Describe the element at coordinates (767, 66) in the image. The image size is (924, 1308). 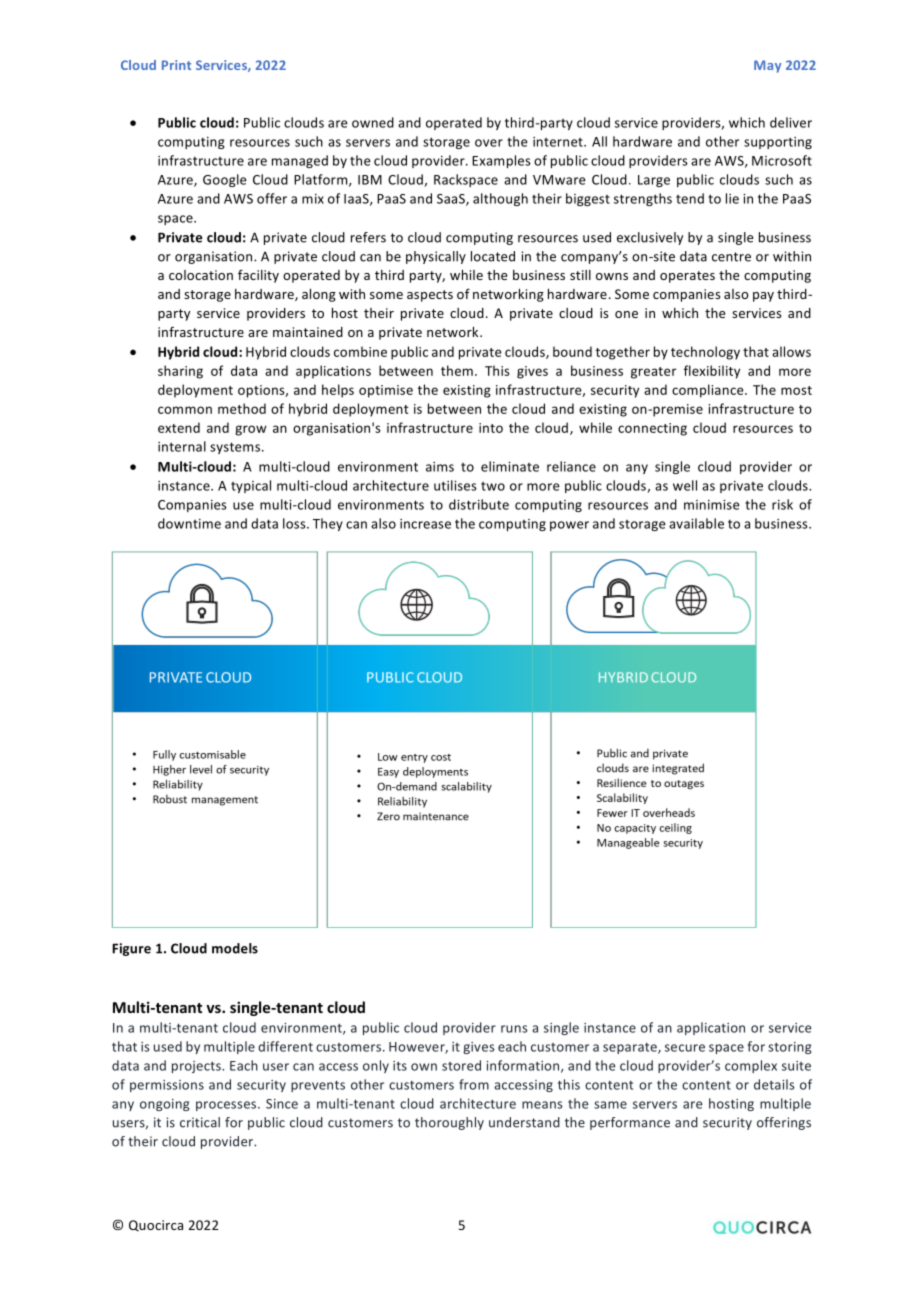
I see `May` at that location.
